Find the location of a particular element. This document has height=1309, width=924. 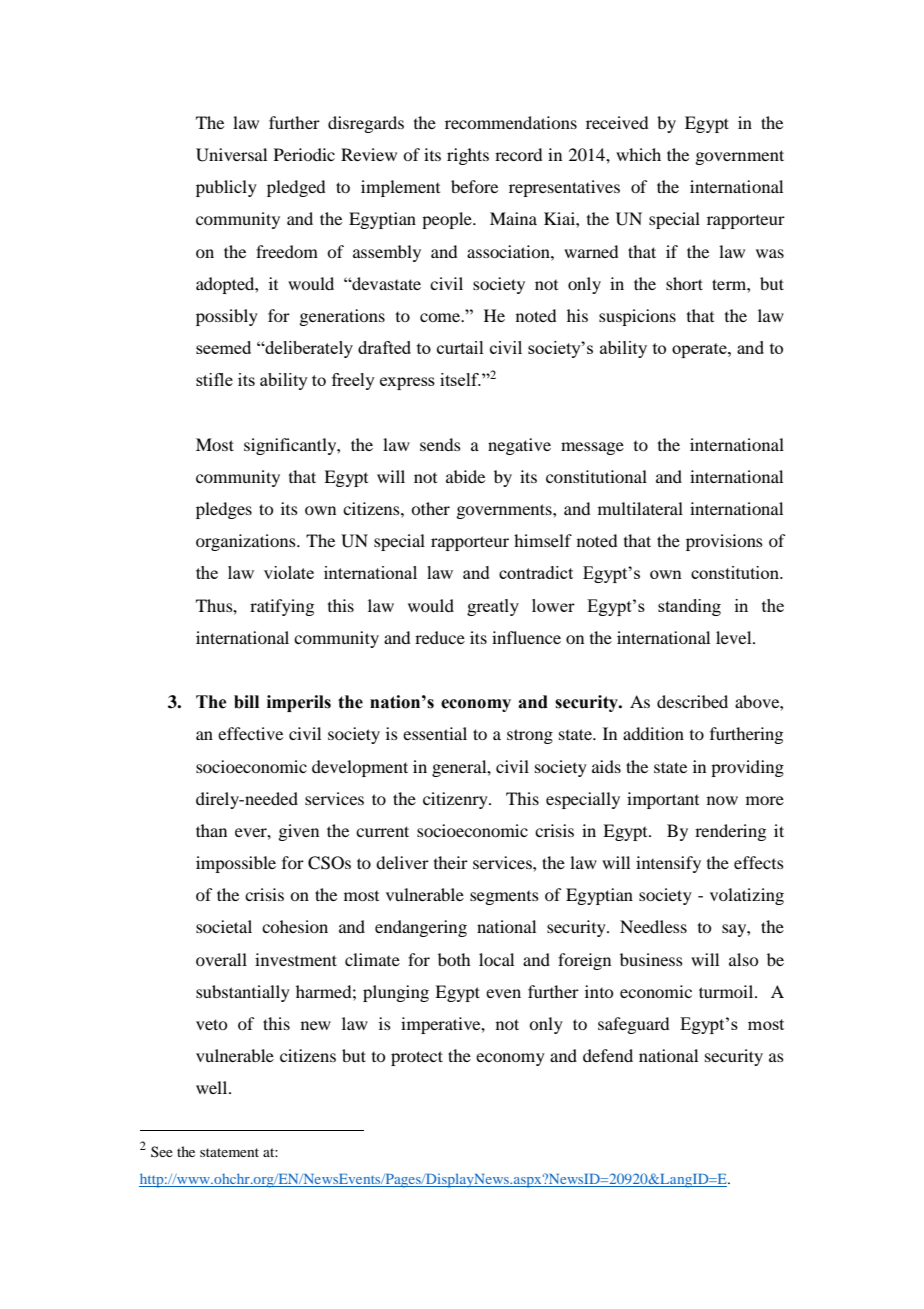

well is located at coordinates (213, 1087).
